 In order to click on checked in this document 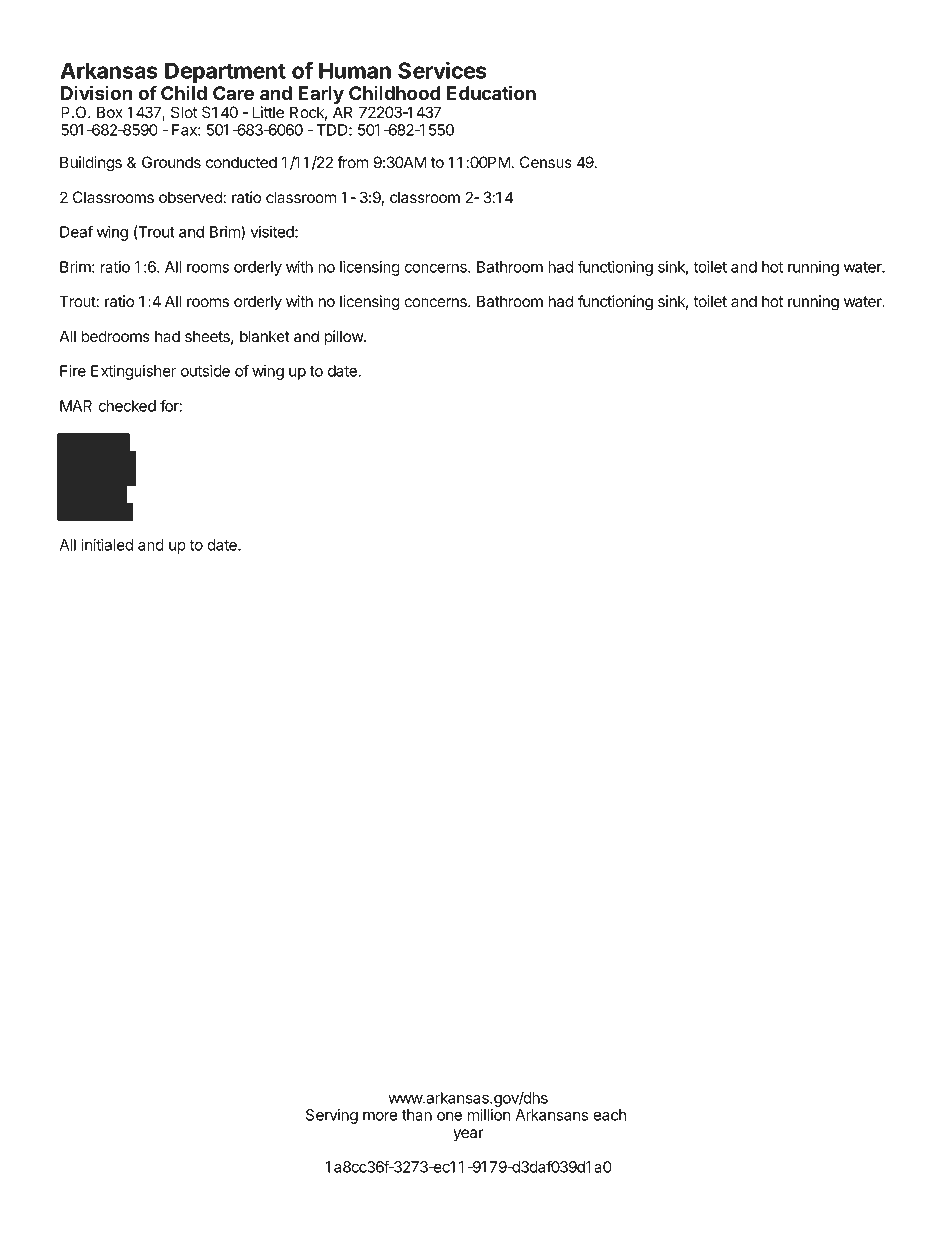, I will do `click(127, 406)`.
